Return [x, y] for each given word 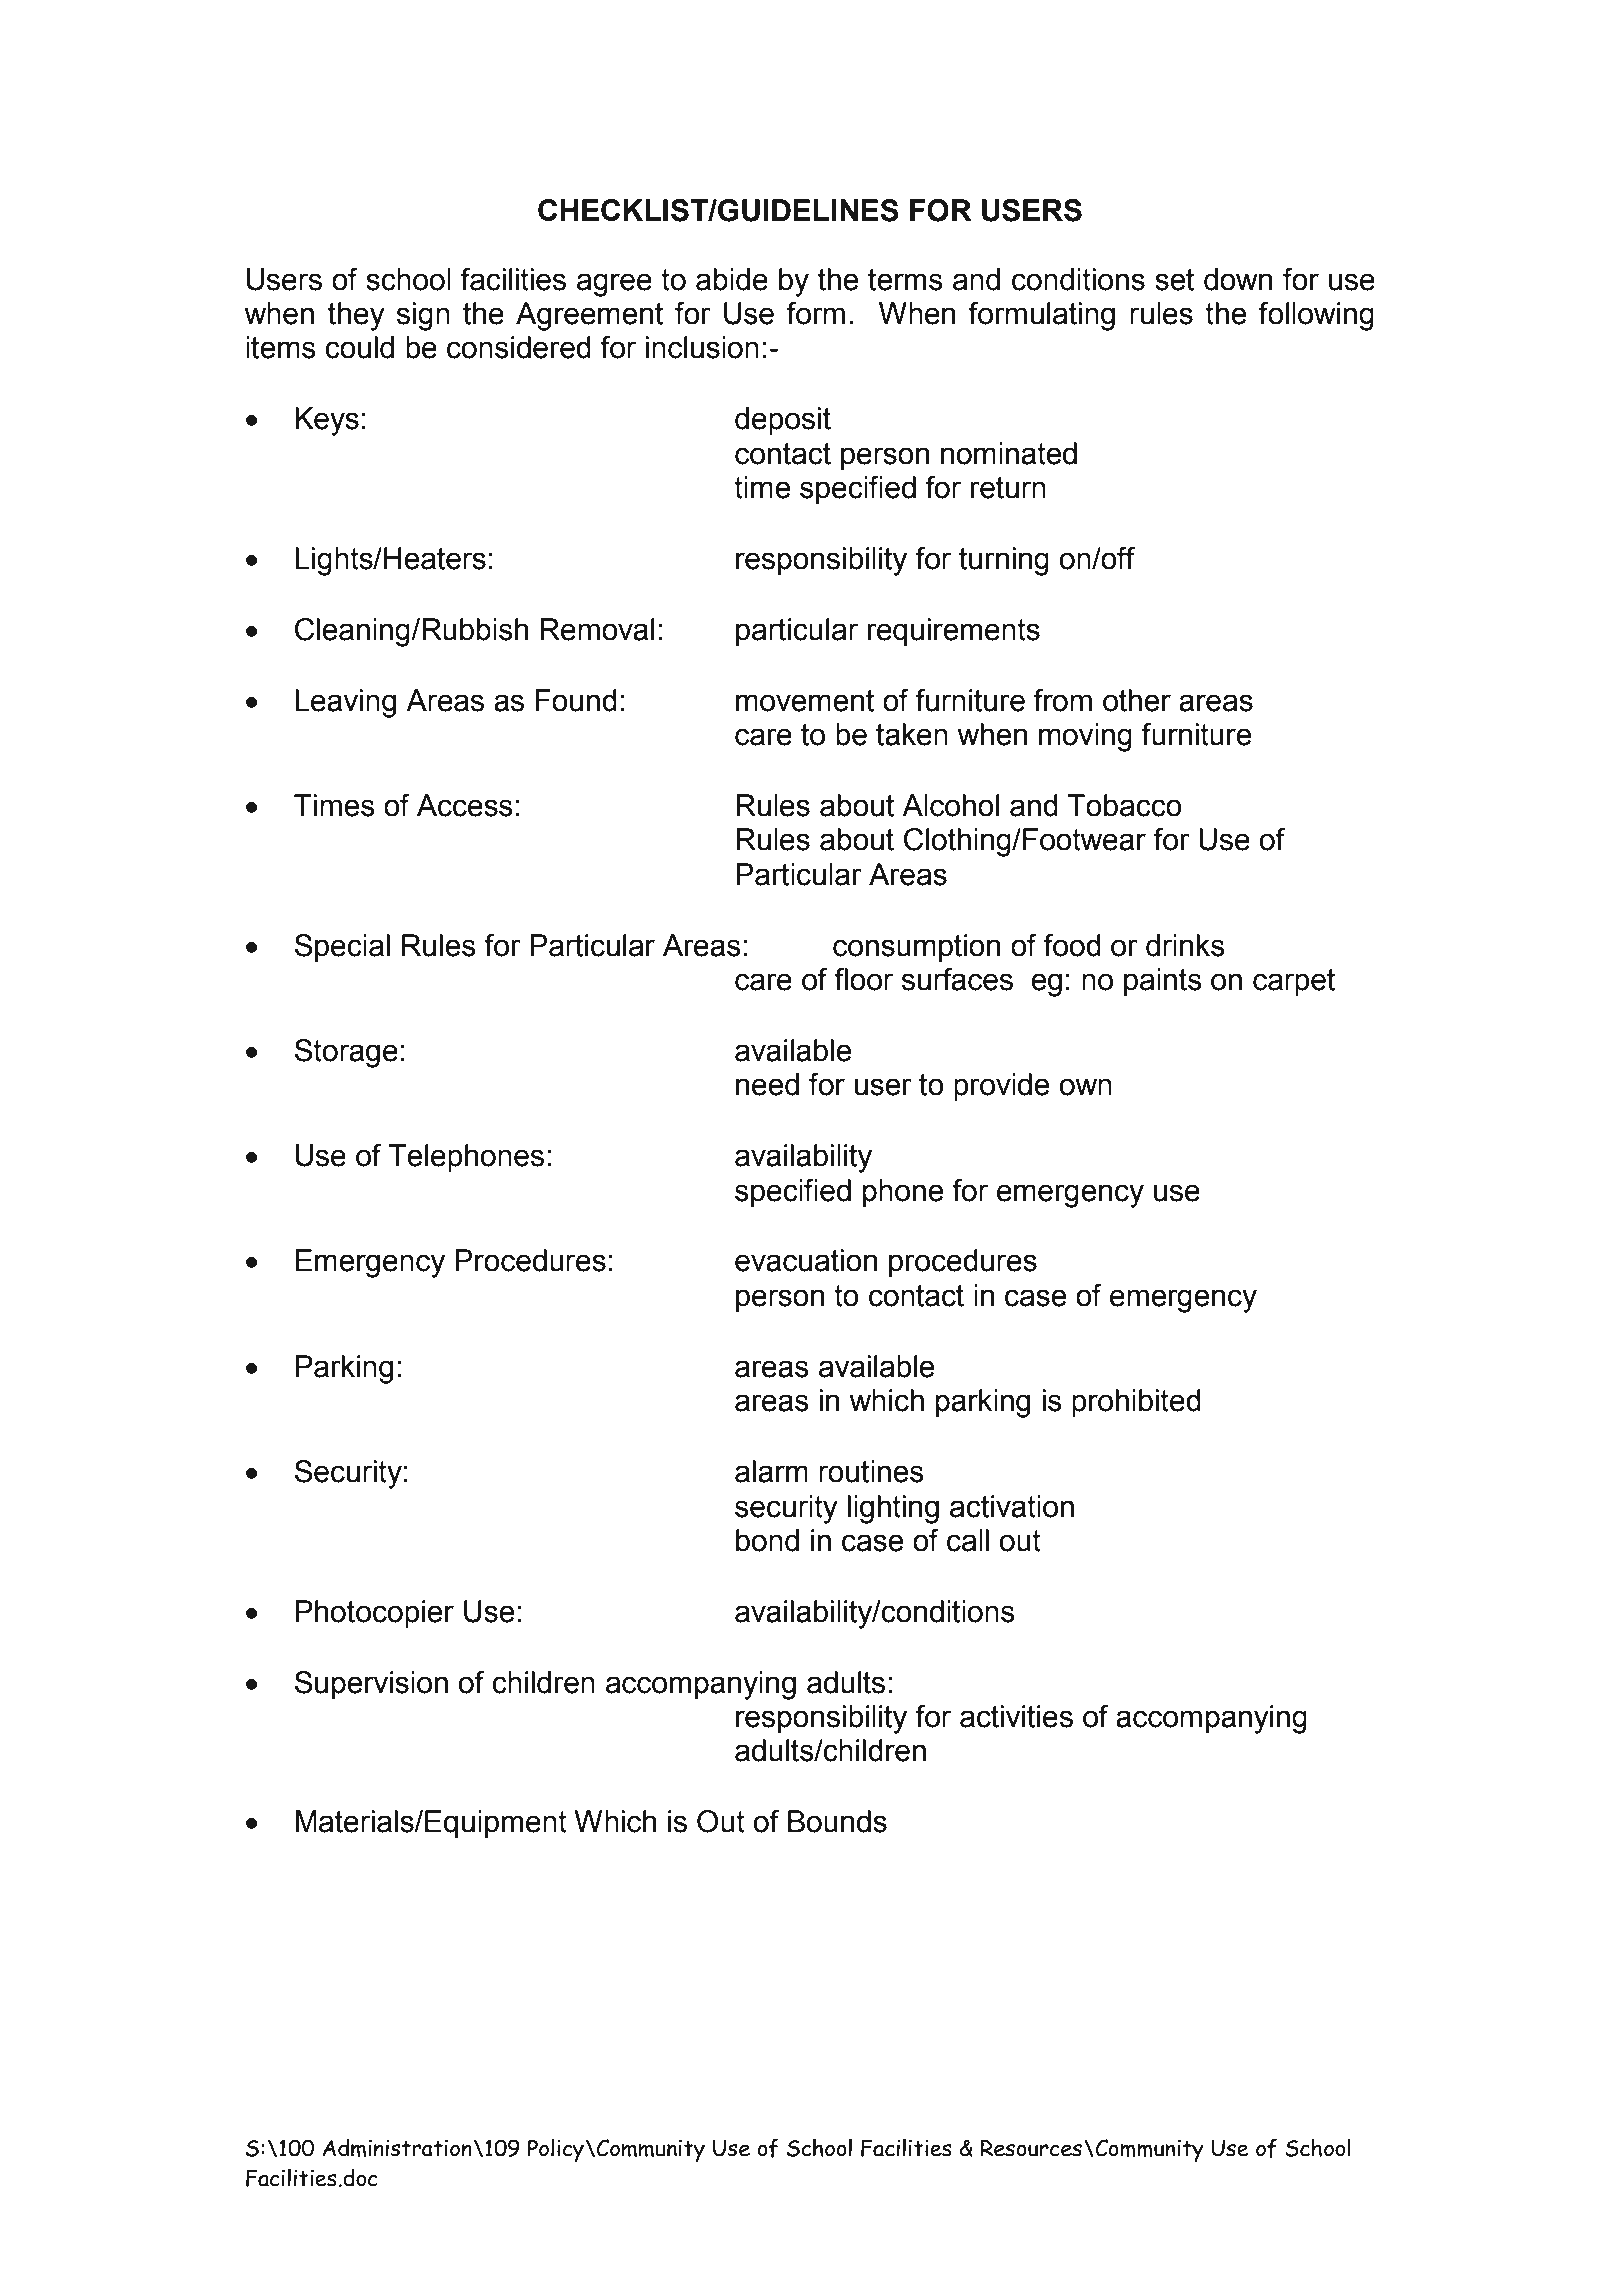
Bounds [837, 1821]
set [1174, 280]
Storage [346, 1053]
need [767, 1084]
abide [732, 279]
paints [1163, 982]
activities [1016, 1716]
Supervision [371, 1685]
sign [423, 316]
